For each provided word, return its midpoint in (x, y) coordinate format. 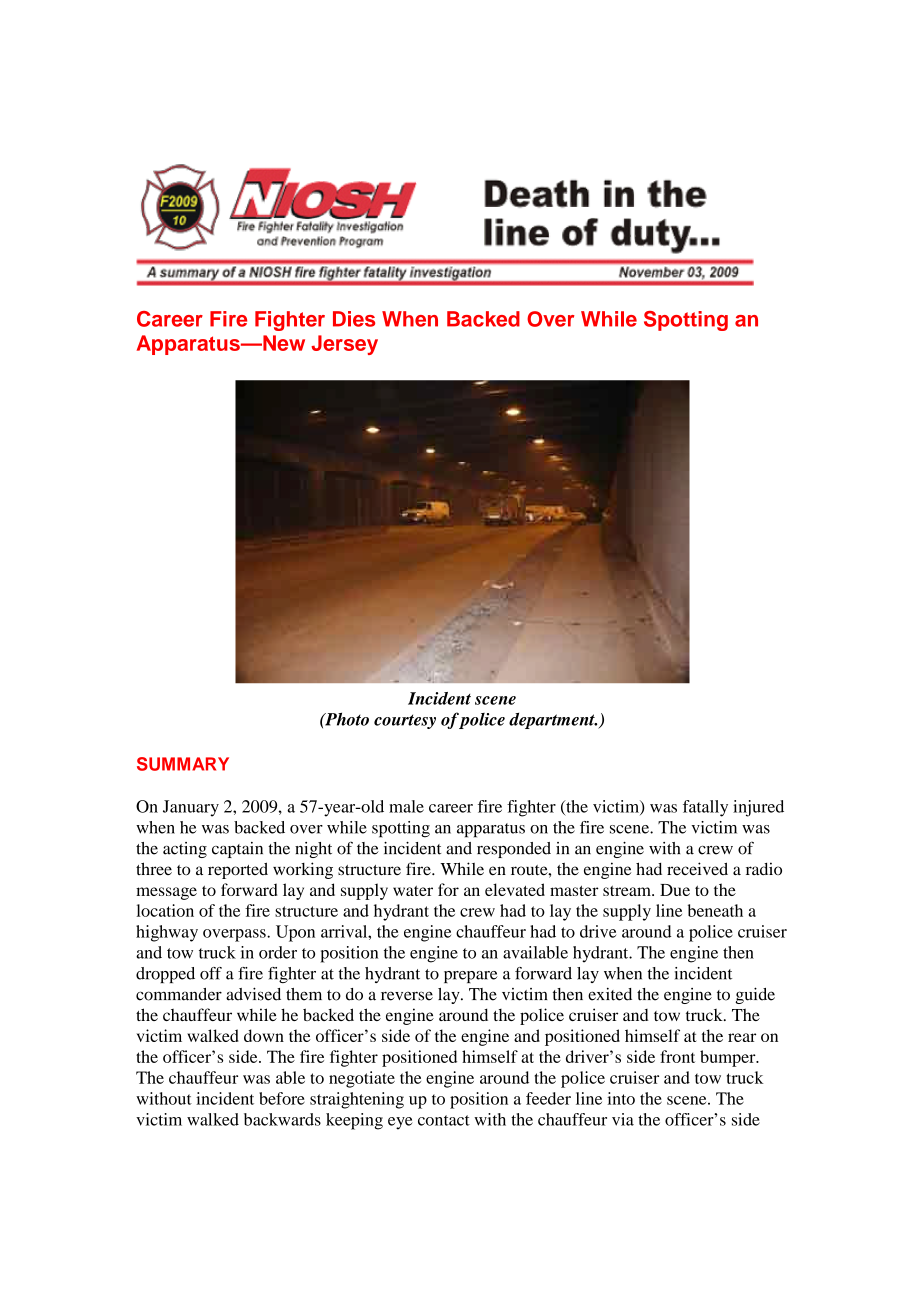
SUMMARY (183, 764)
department (553, 721)
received (697, 868)
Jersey (344, 345)
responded (514, 850)
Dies (354, 319)
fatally (705, 808)
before (282, 1098)
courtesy (405, 721)
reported (238, 870)
